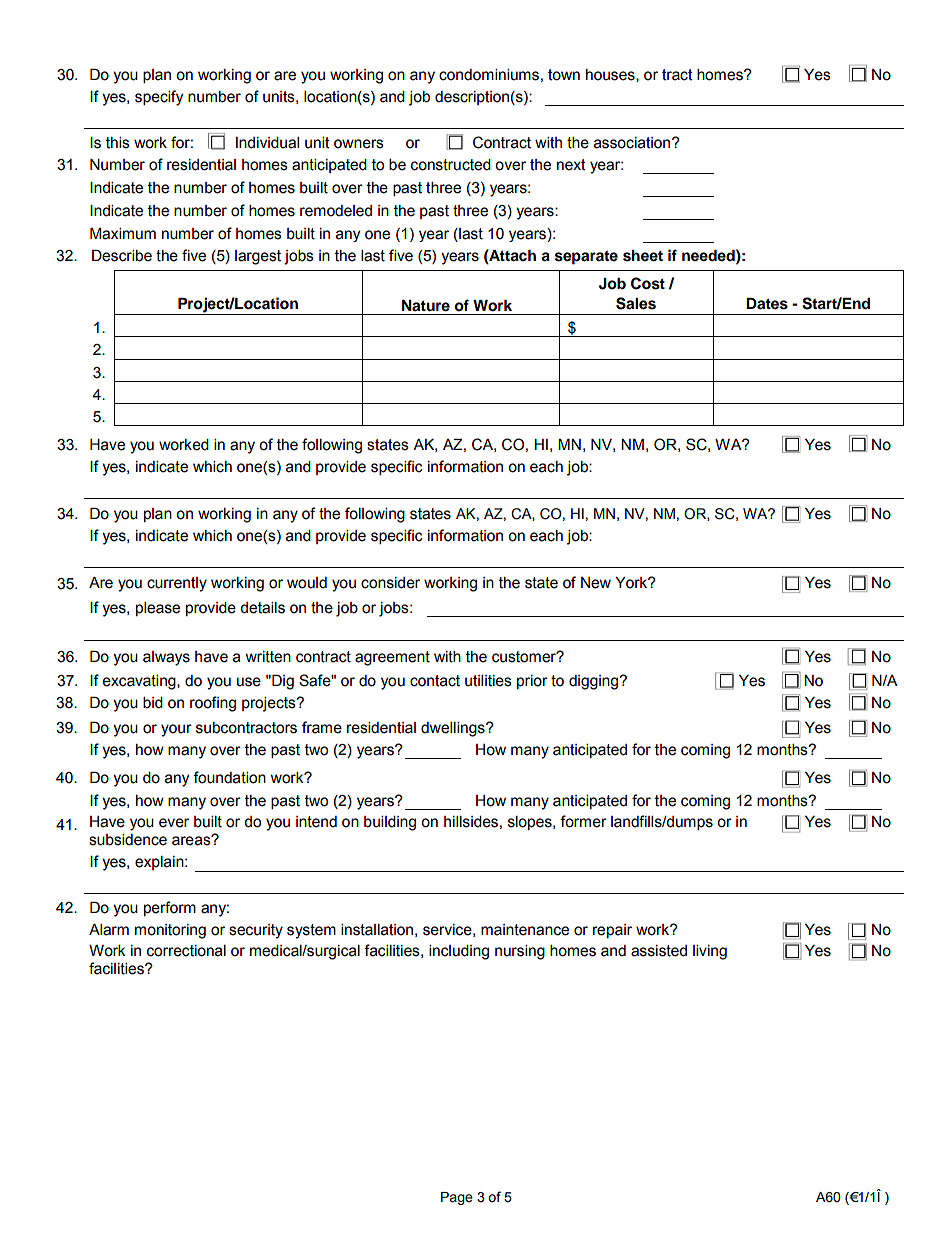  What do you see at coordinates (594, 682) in the document?
I see `digging` at bounding box center [594, 682].
